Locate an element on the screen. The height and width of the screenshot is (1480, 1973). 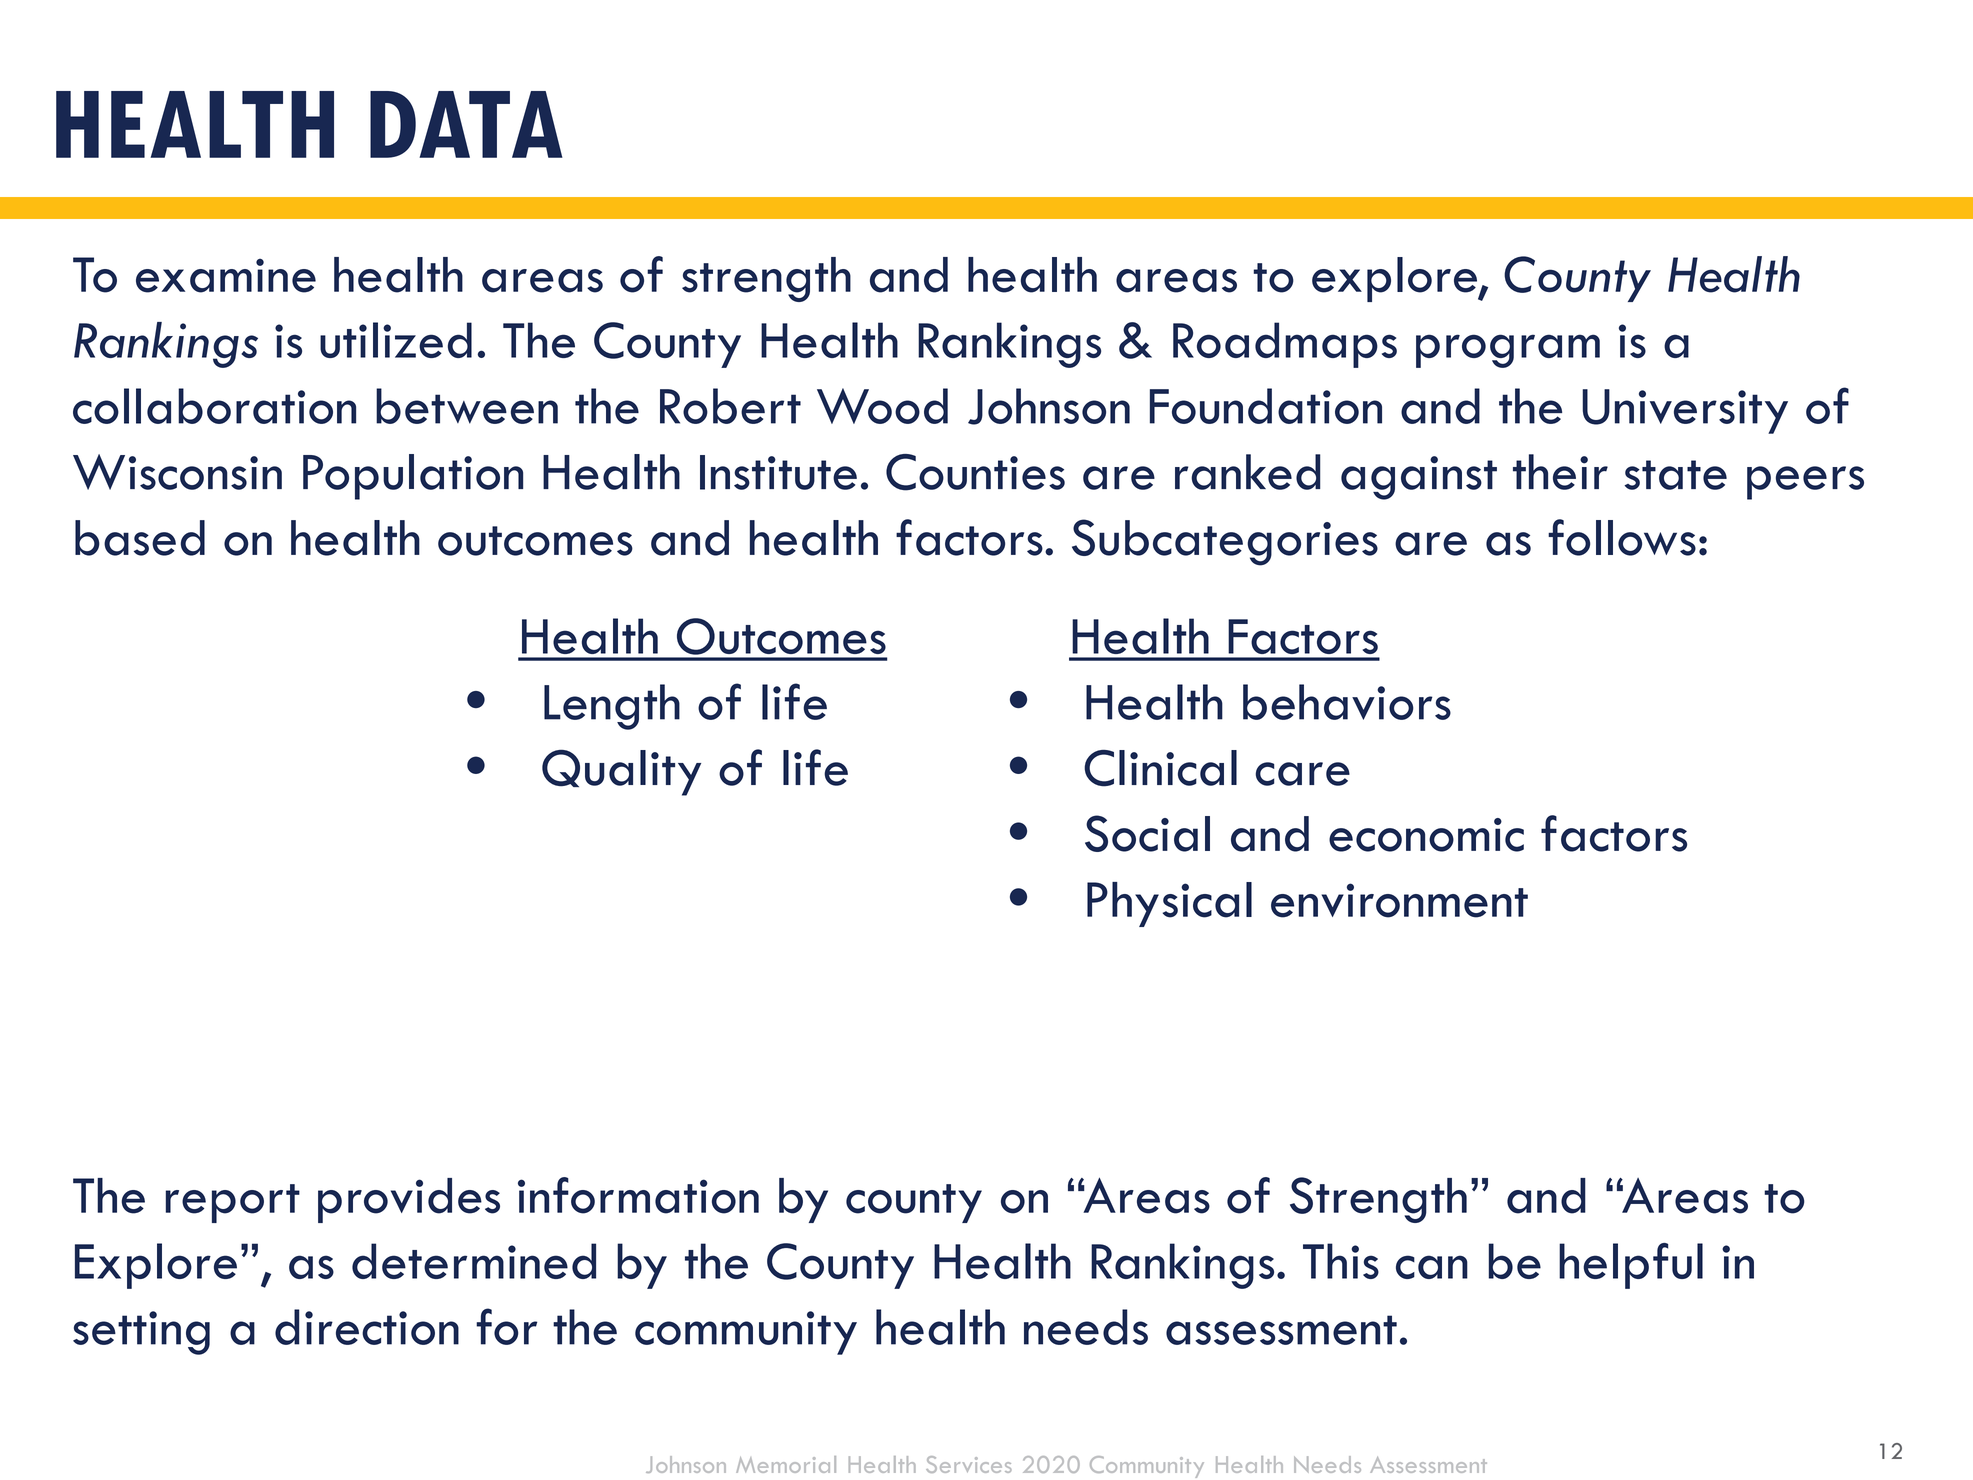
program is located at coordinates (1508, 351).
